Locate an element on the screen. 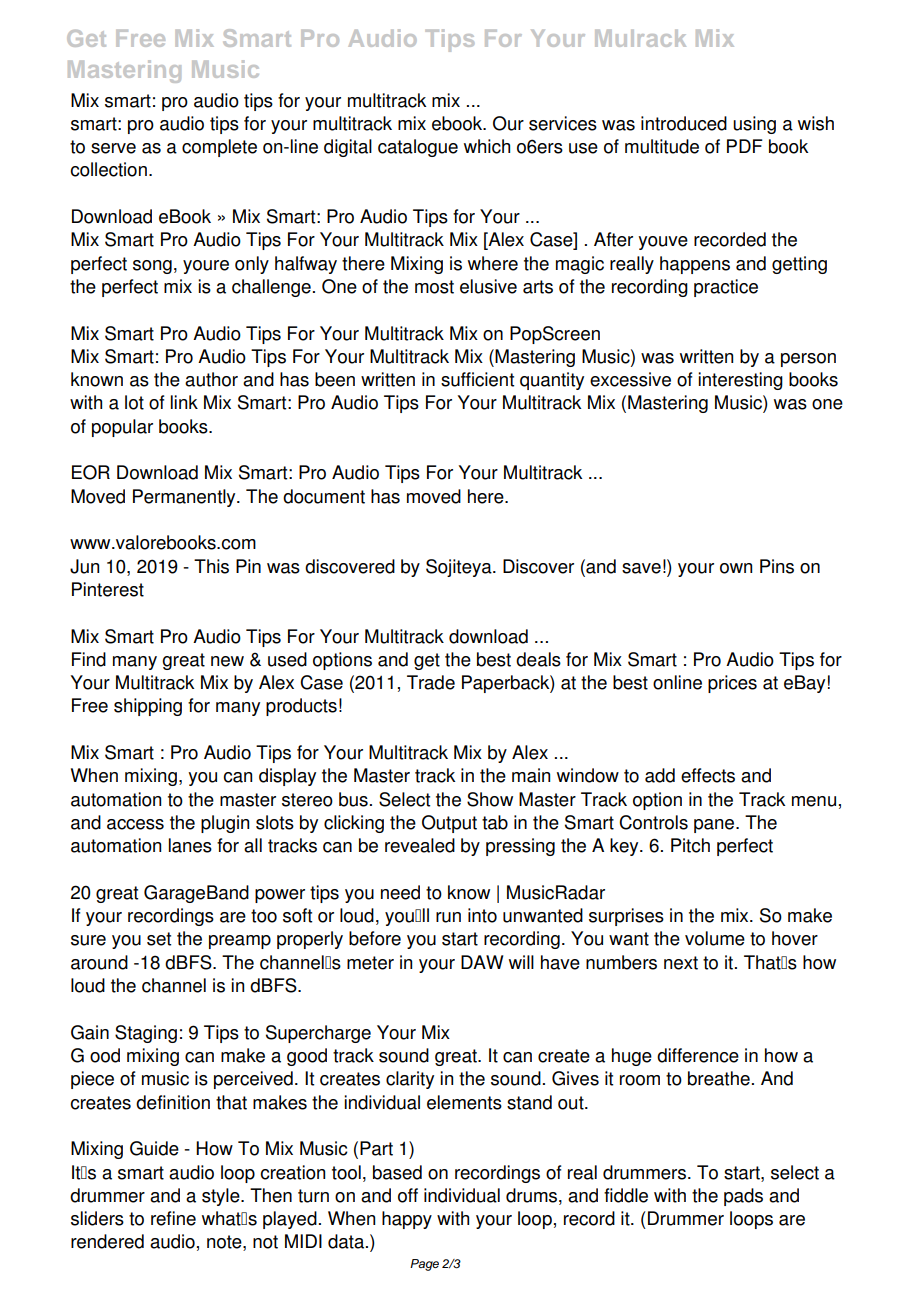  complete is located at coordinates (219, 148).
